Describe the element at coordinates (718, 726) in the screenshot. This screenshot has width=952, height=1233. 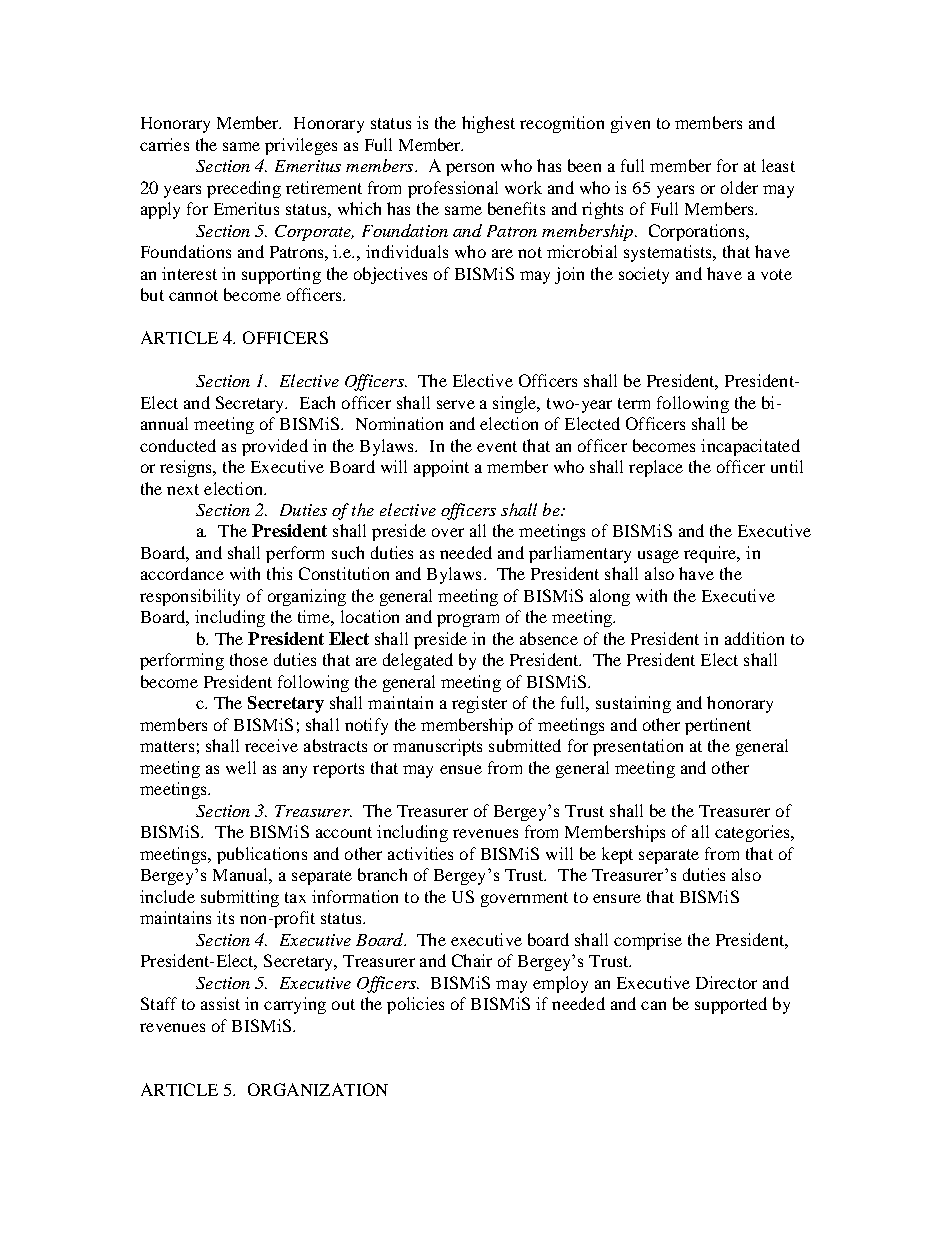
I see `pertinent` at that location.
